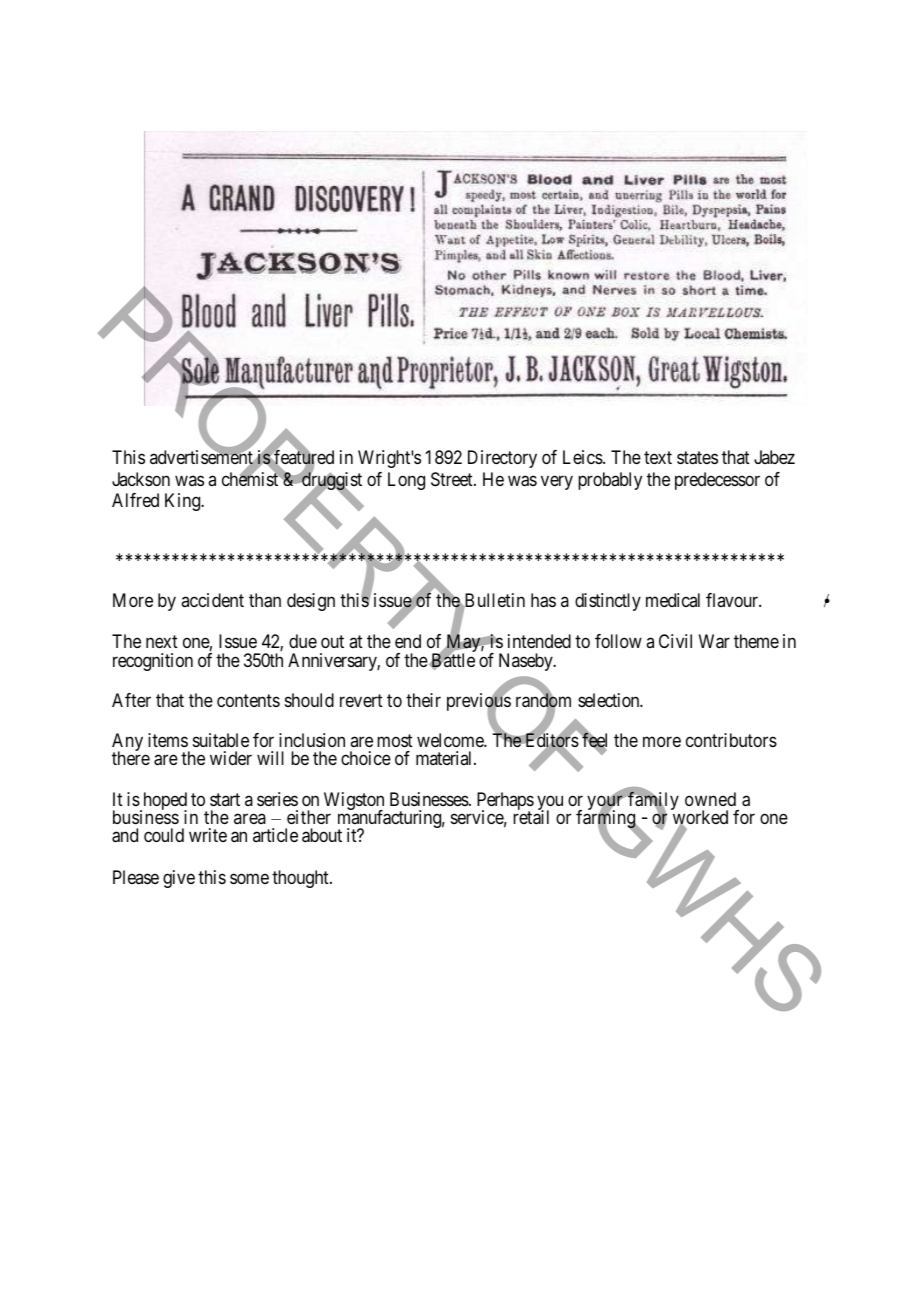  Describe the element at coordinates (543, 600) in the screenshot. I see `has` at that location.
